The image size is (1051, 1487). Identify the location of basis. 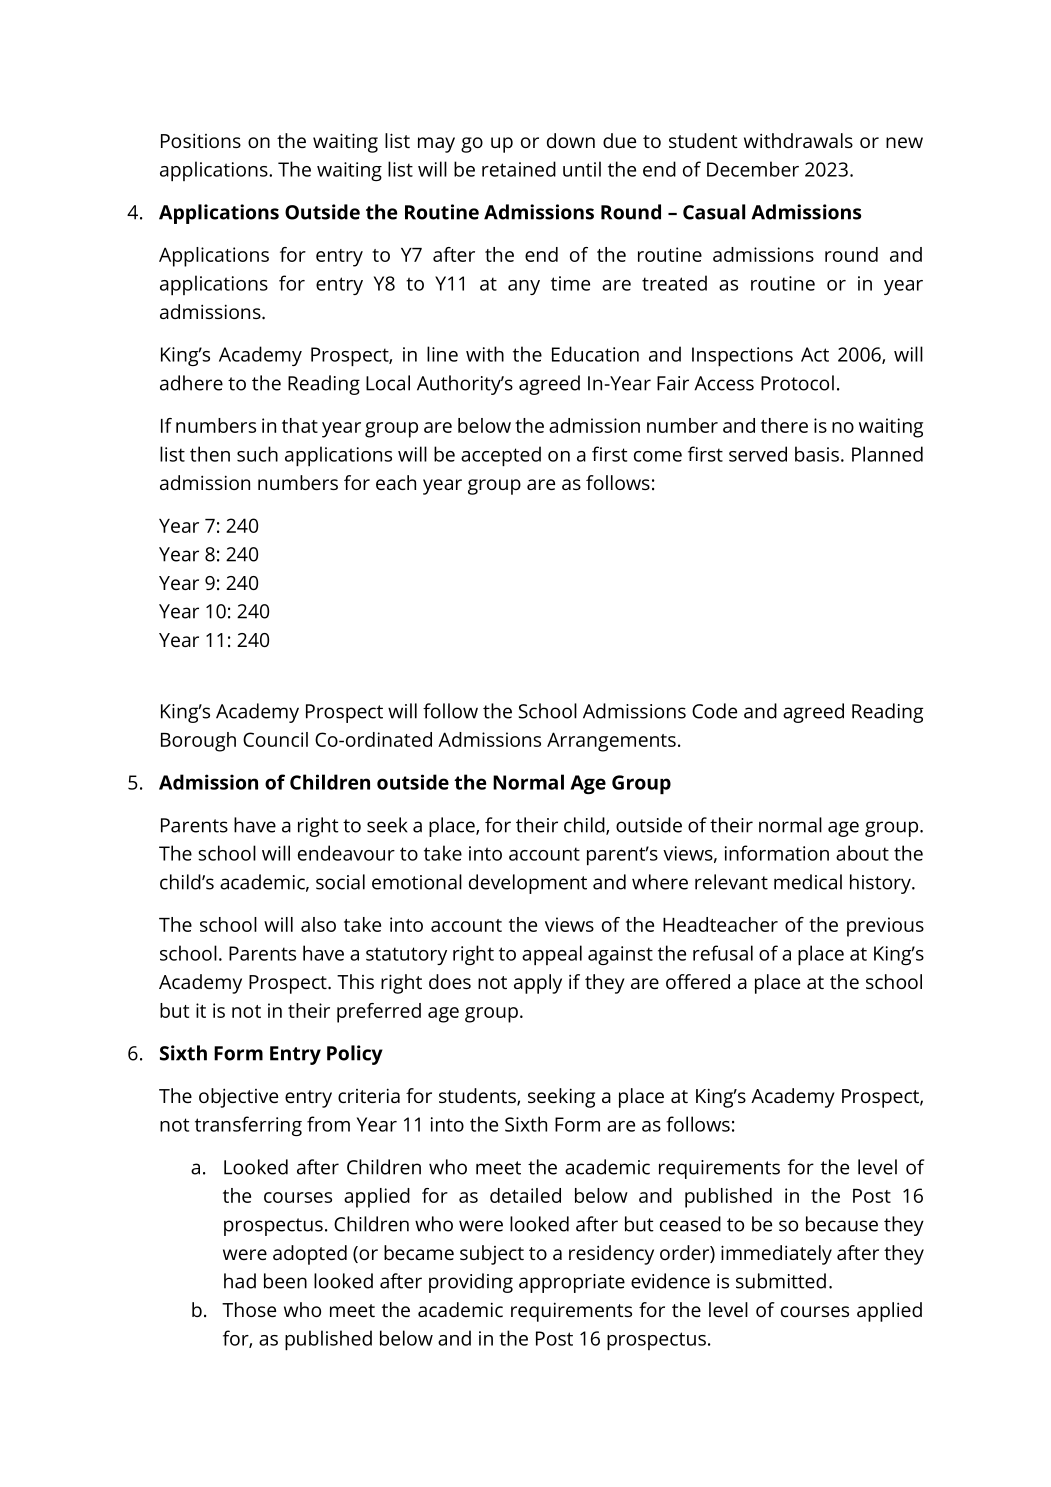
(817, 454).
